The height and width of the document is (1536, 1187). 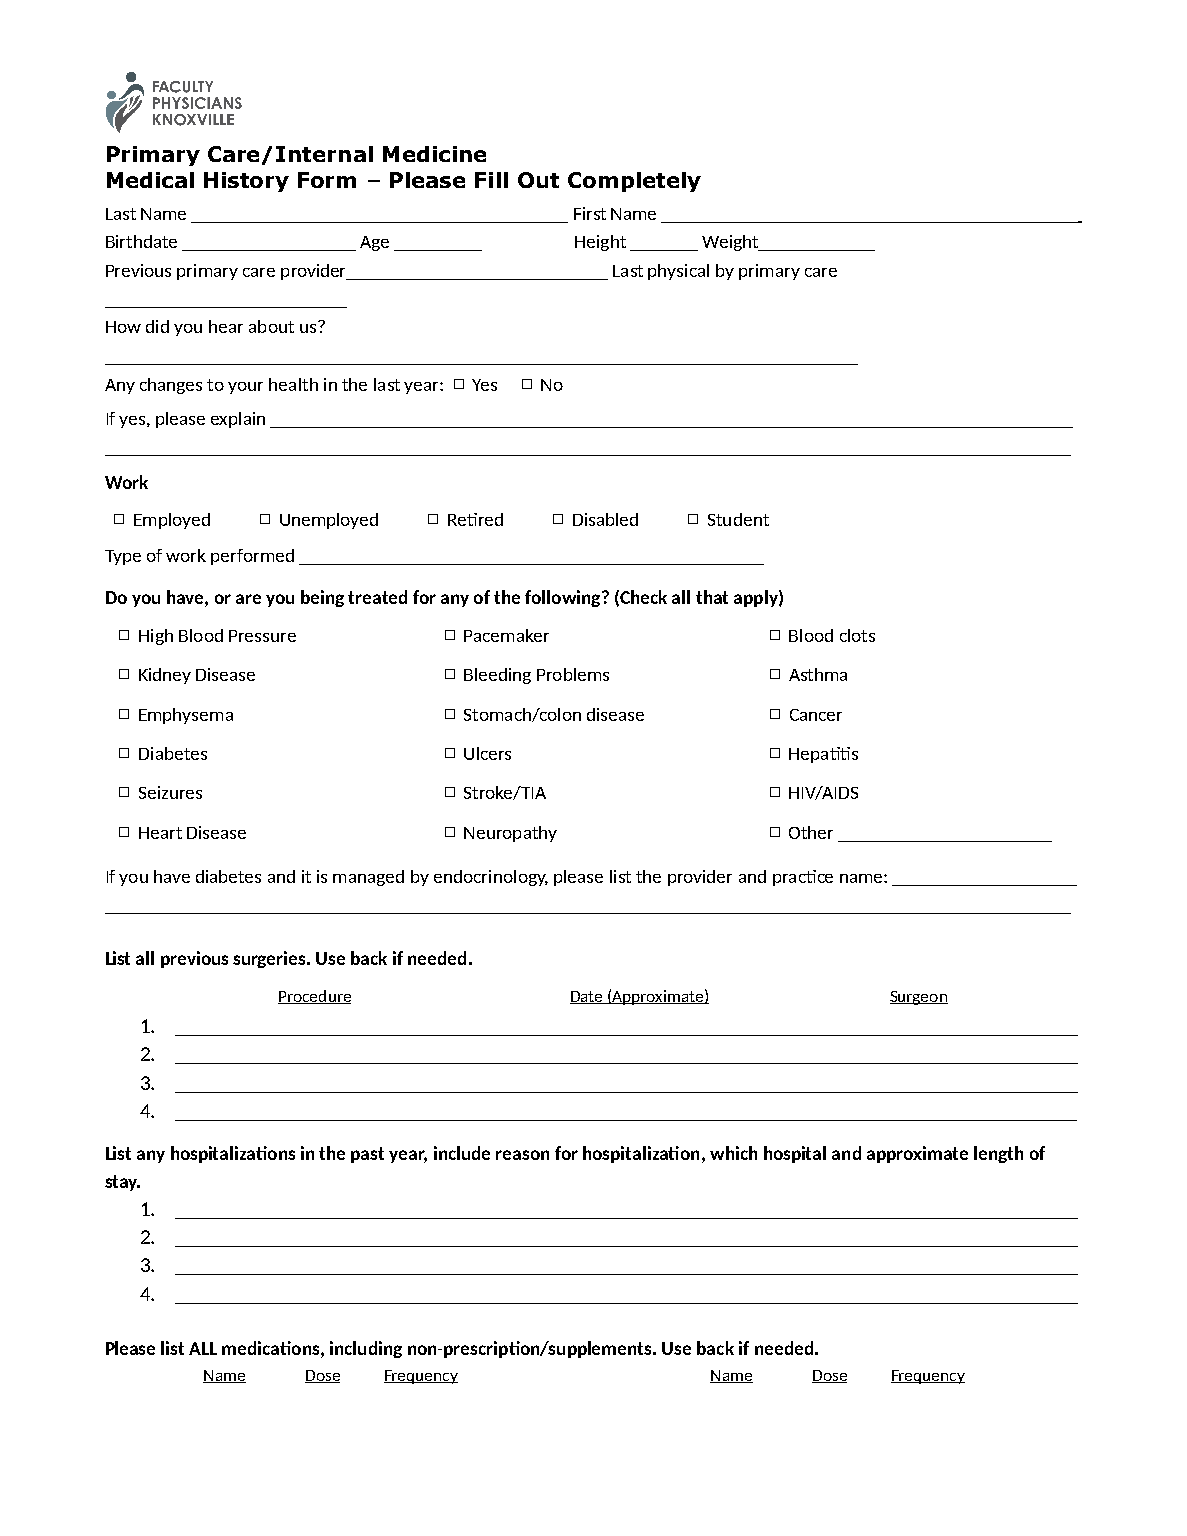 What do you see at coordinates (522, 1155) in the document?
I see `reason` at bounding box center [522, 1155].
